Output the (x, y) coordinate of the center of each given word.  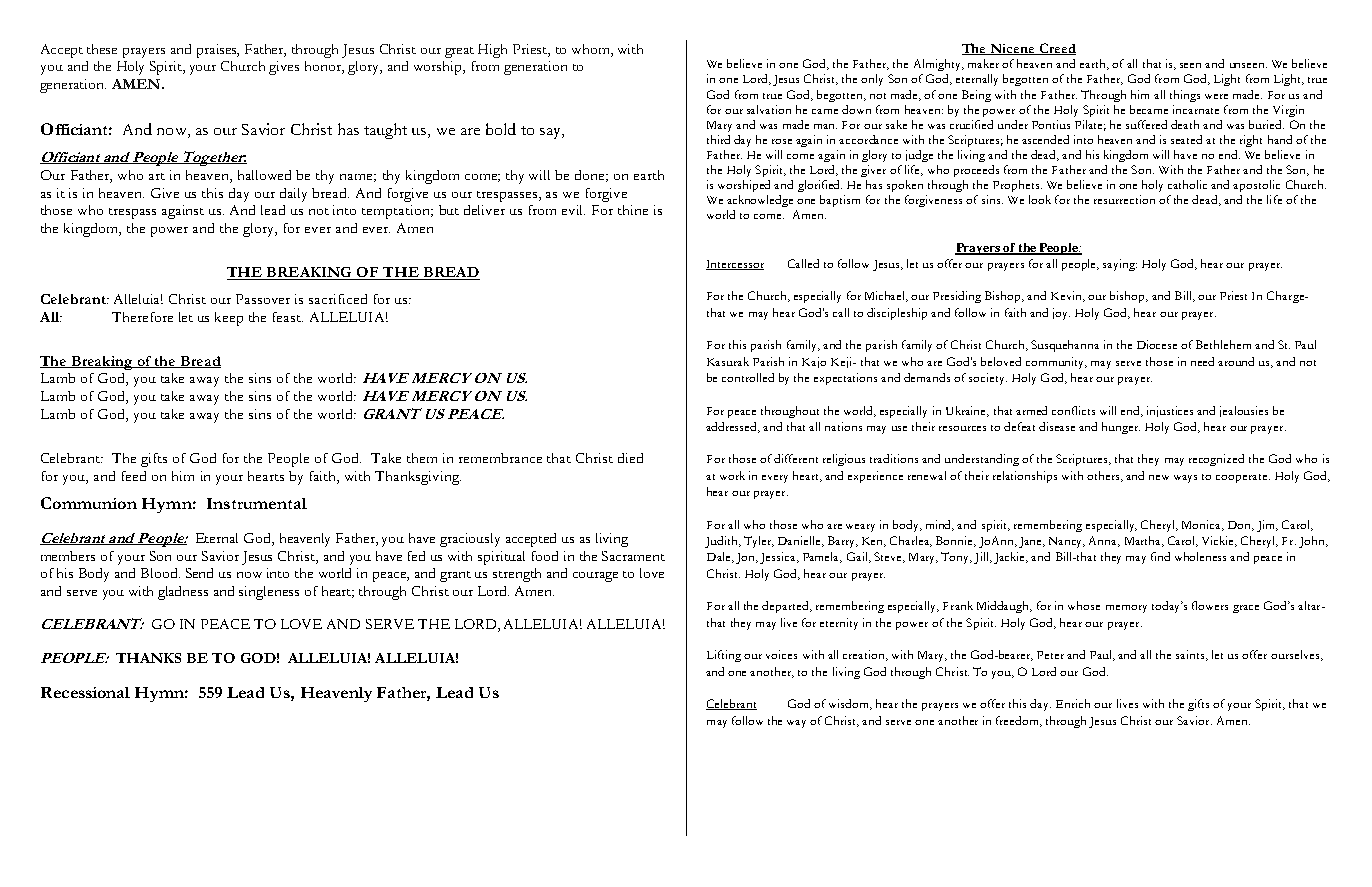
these (102, 49)
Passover (263, 299)
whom (592, 50)
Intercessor (735, 265)
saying (1120, 265)
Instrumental (257, 503)
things (1185, 96)
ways (1185, 479)
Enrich (1073, 703)
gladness (183, 593)
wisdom (850, 704)
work (732, 475)
